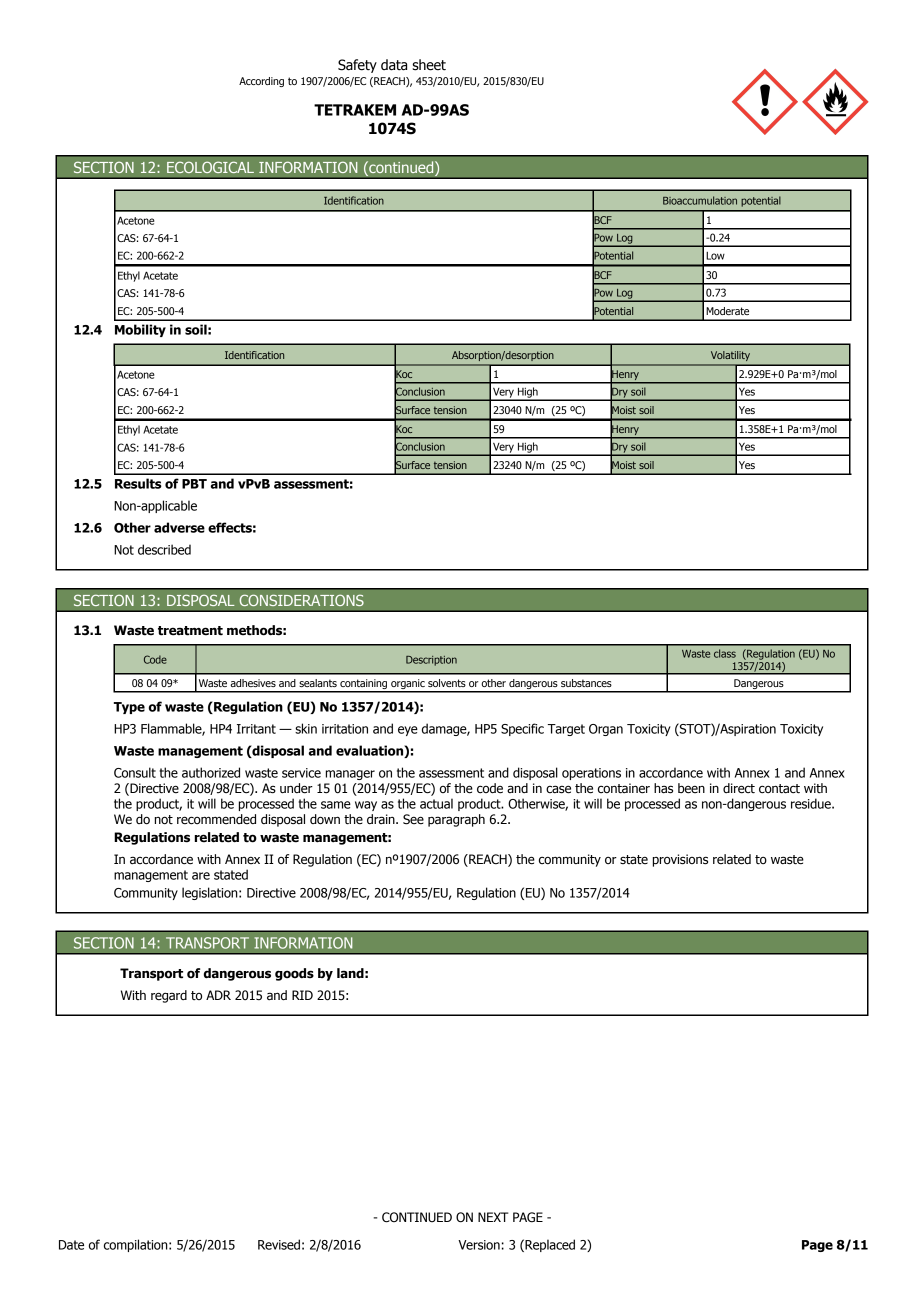  I want to click on Date, so click(71, 1245).
